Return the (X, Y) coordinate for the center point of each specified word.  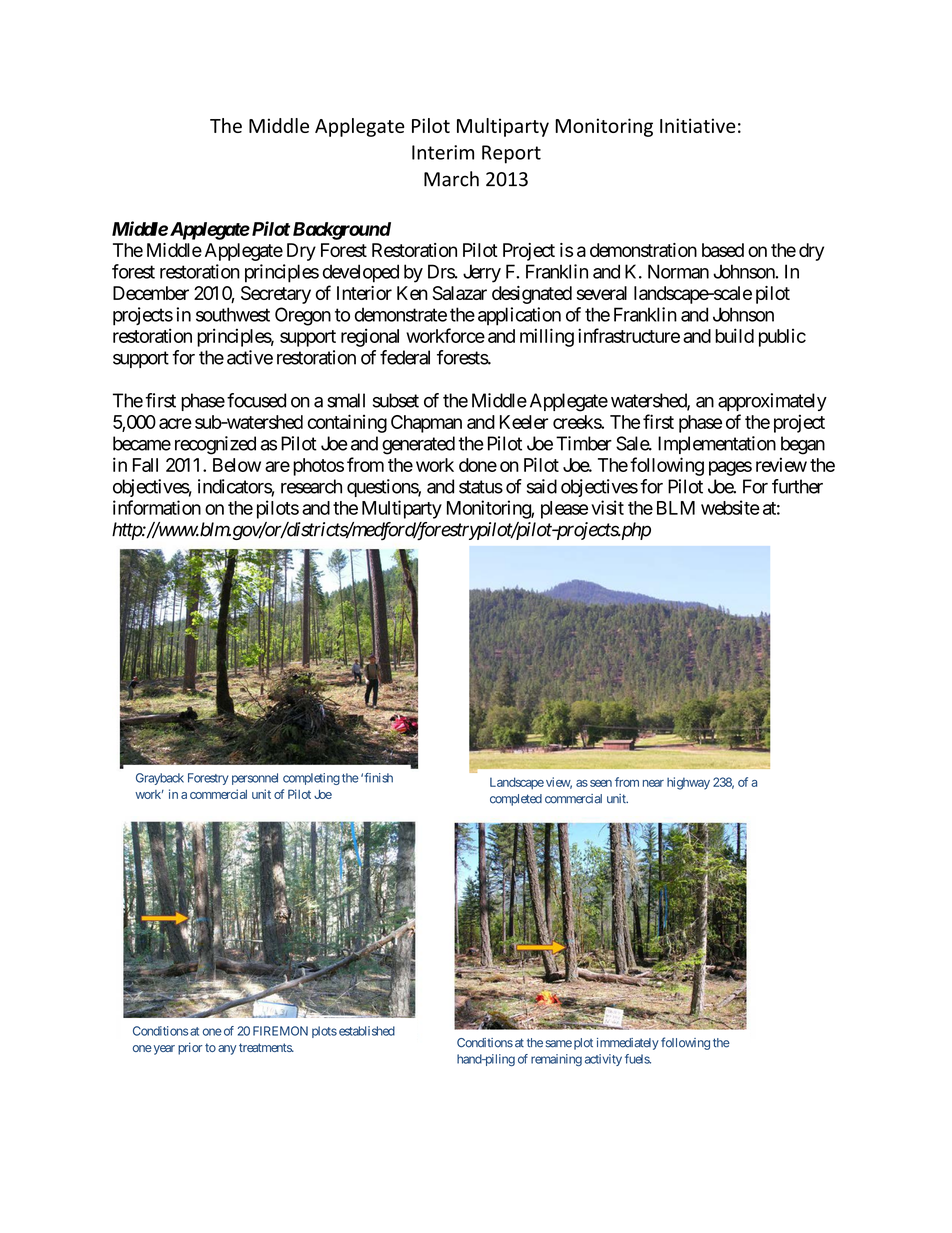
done (478, 465)
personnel (255, 779)
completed (516, 800)
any (227, 1050)
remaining (556, 1060)
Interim (443, 152)
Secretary (276, 295)
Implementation (717, 445)
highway (688, 783)
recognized (215, 445)
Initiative (697, 125)
